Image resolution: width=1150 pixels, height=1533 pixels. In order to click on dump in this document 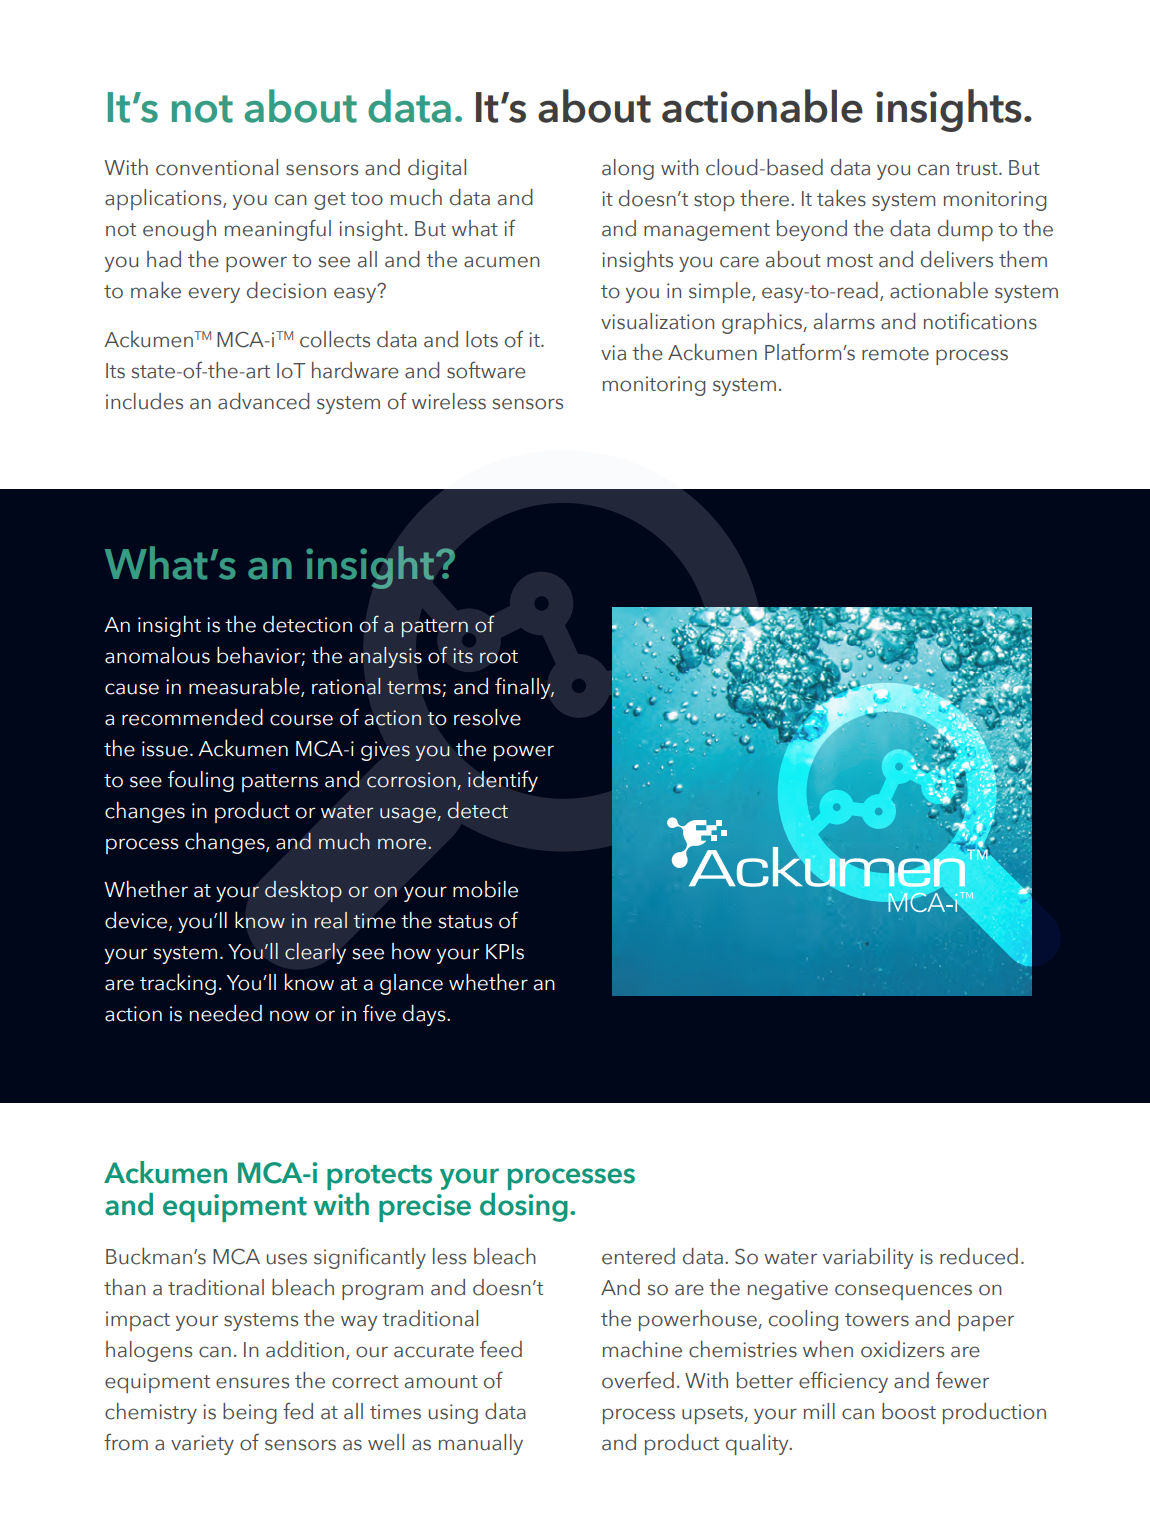, I will do `click(965, 230)`.
